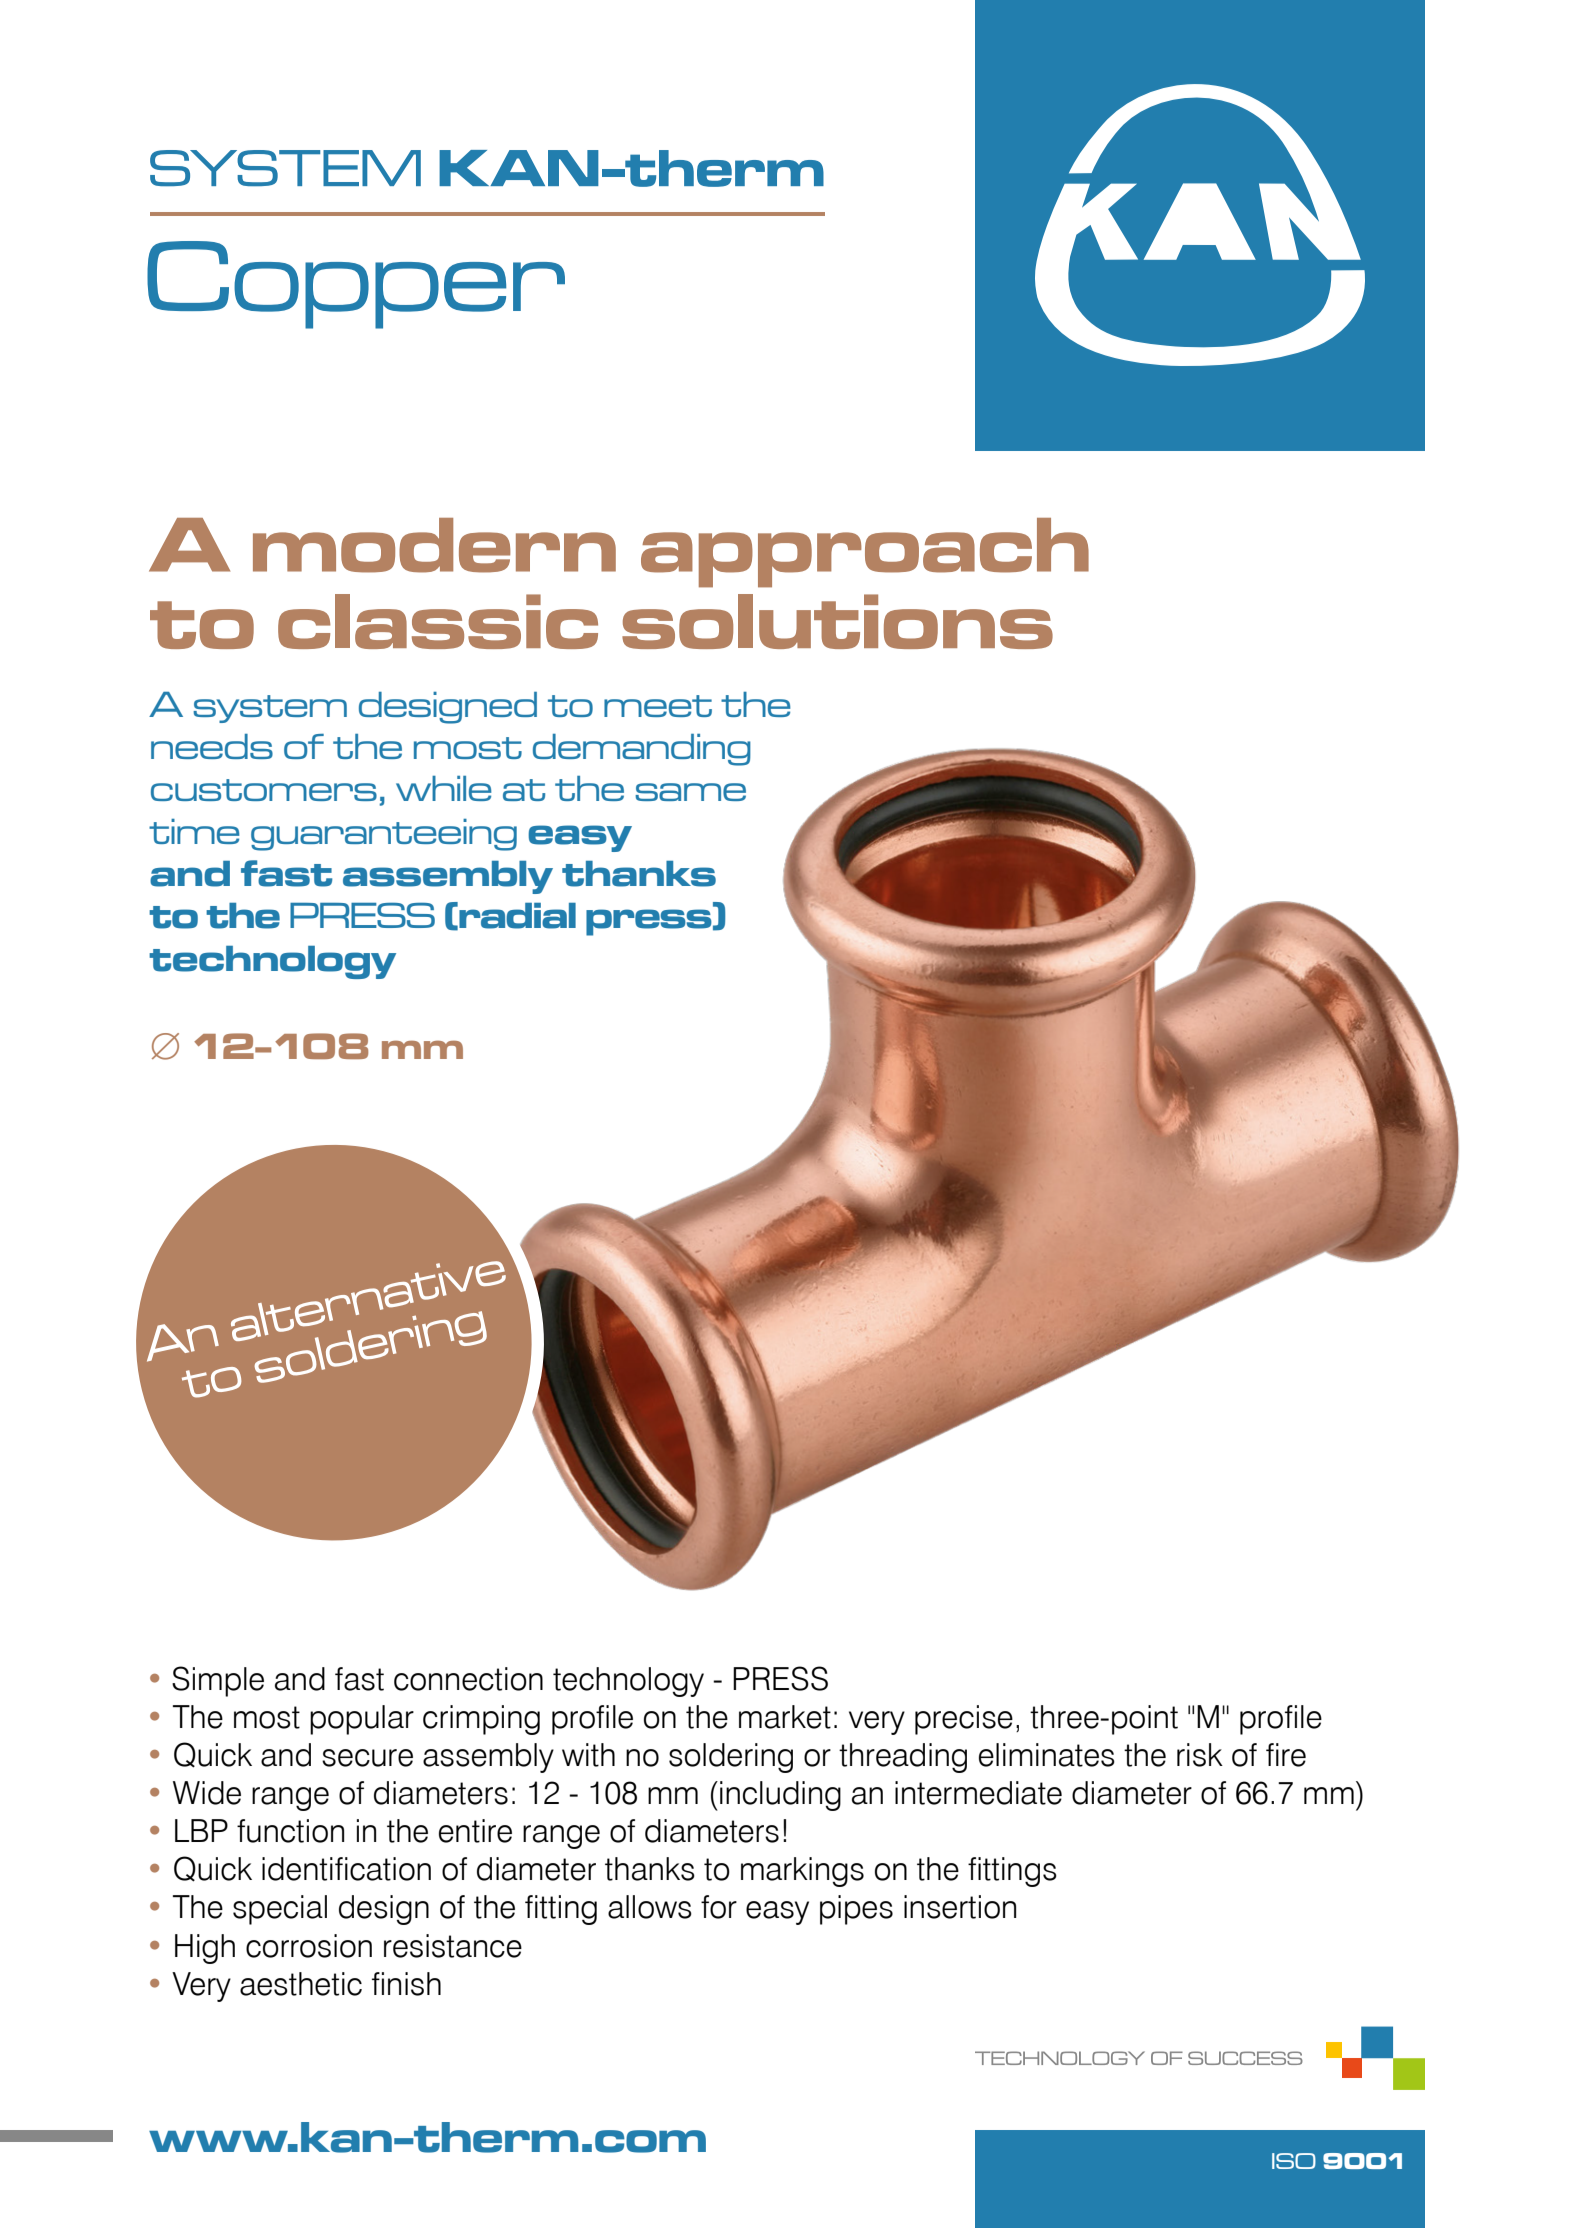  I want to click on solutions, so click(837, 621).
